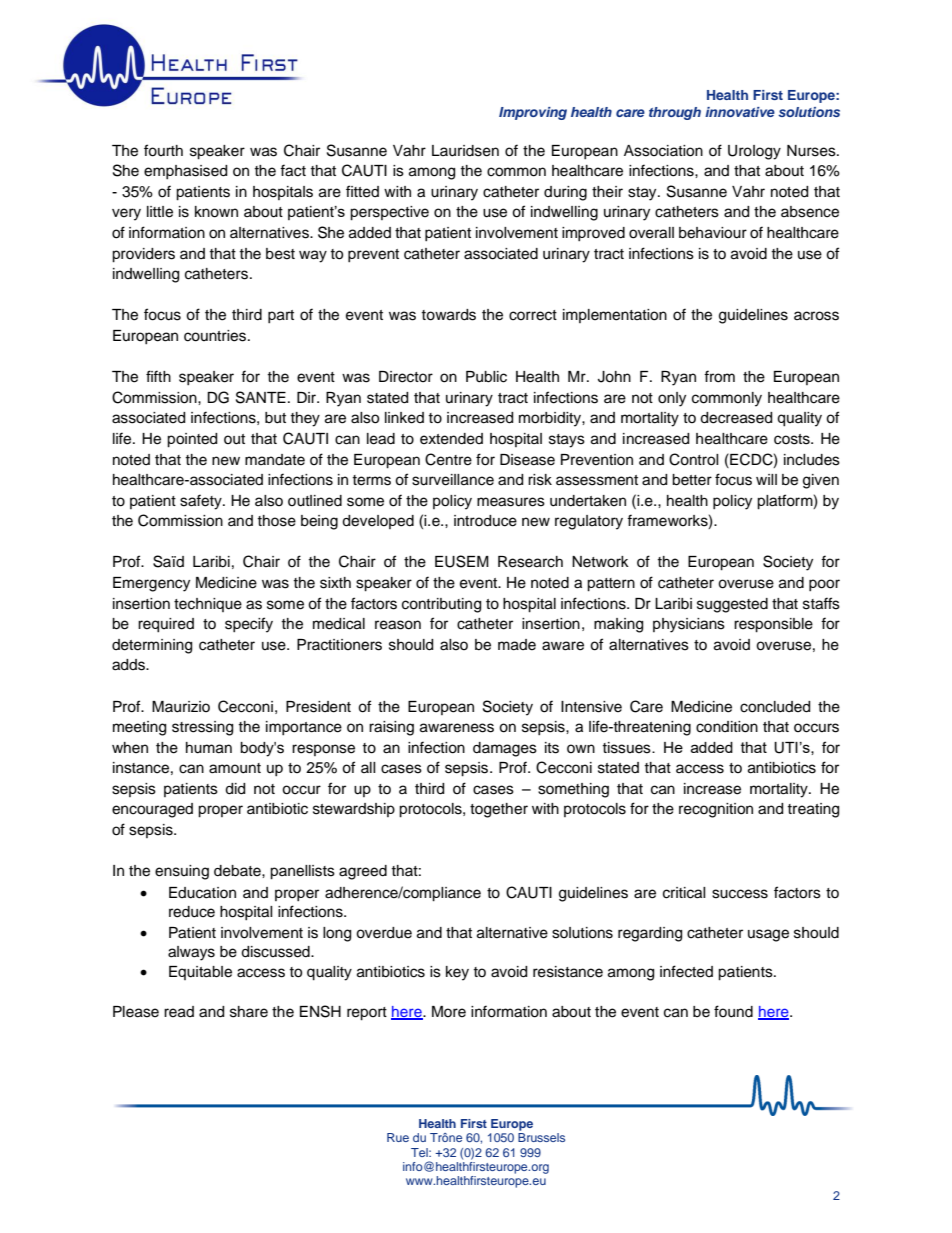 The image size is (952, 1233). Describe the element at coordinates (754, 152) in the screenshot. I see `Urology` at that location.
